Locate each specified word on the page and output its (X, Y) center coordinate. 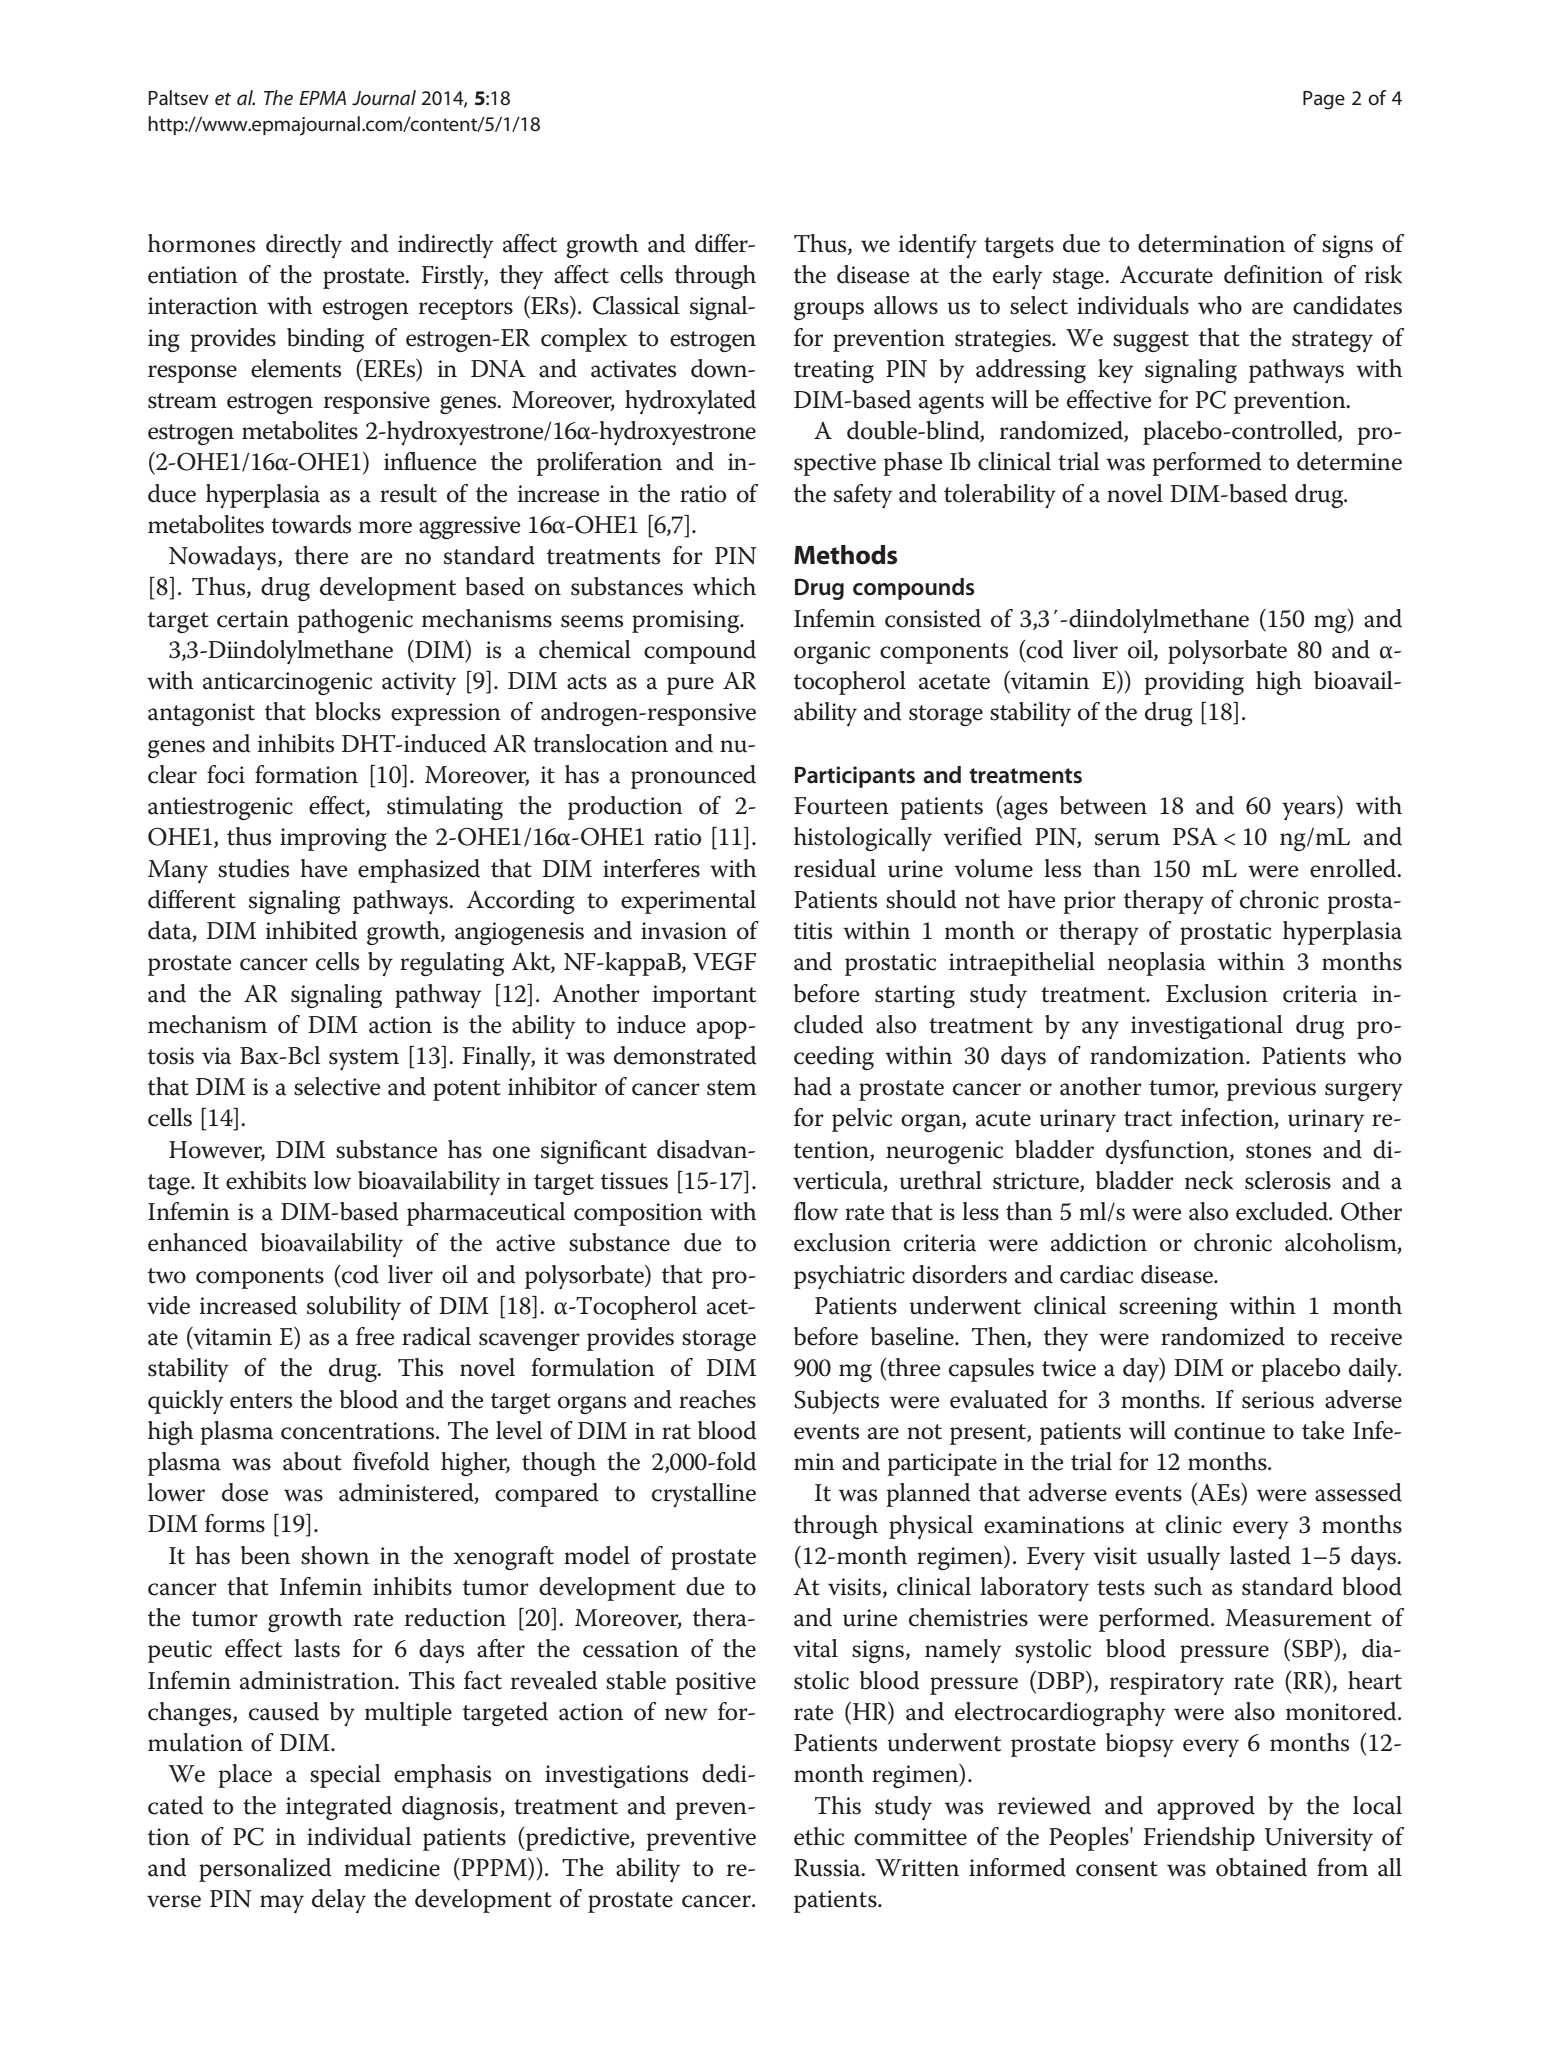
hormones (201, 243)
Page (1324, 100)
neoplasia (1157, 964)
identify (938, 246)
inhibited (311, 930)
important (704, 996)
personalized (265, 1870)
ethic (819, 1836)
